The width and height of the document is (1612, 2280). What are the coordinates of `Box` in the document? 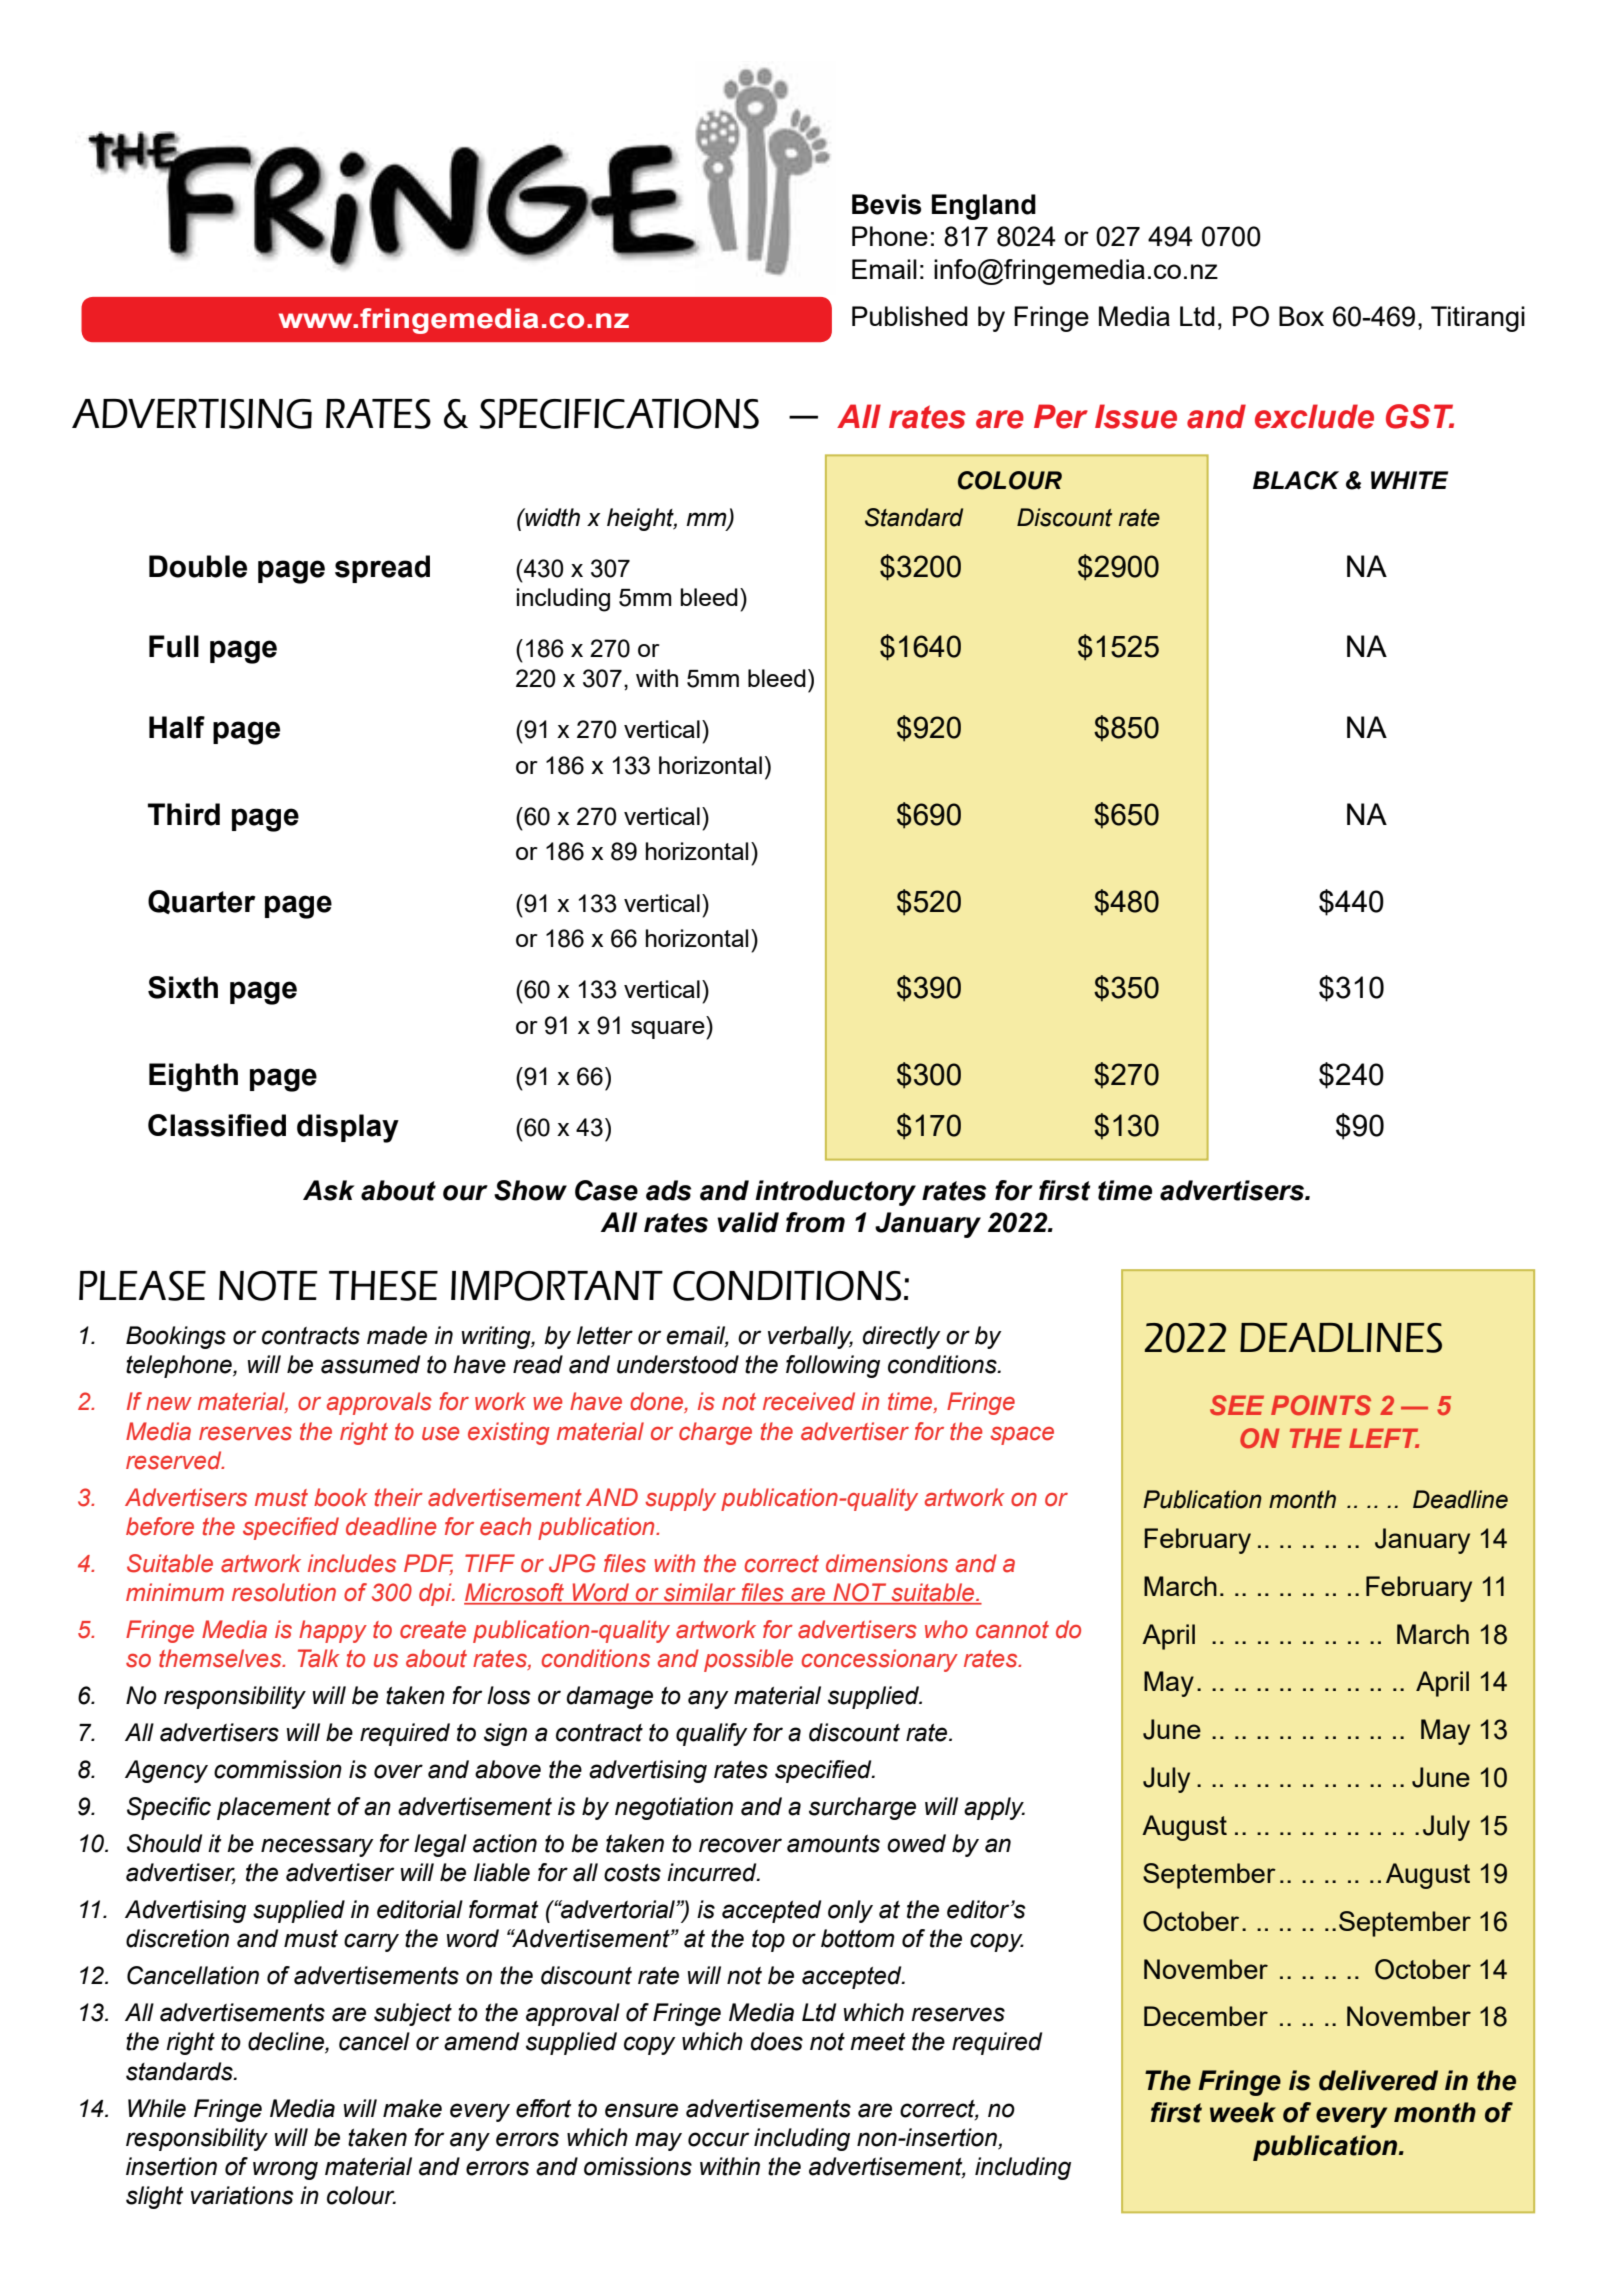 It's located at (1301, 316).
